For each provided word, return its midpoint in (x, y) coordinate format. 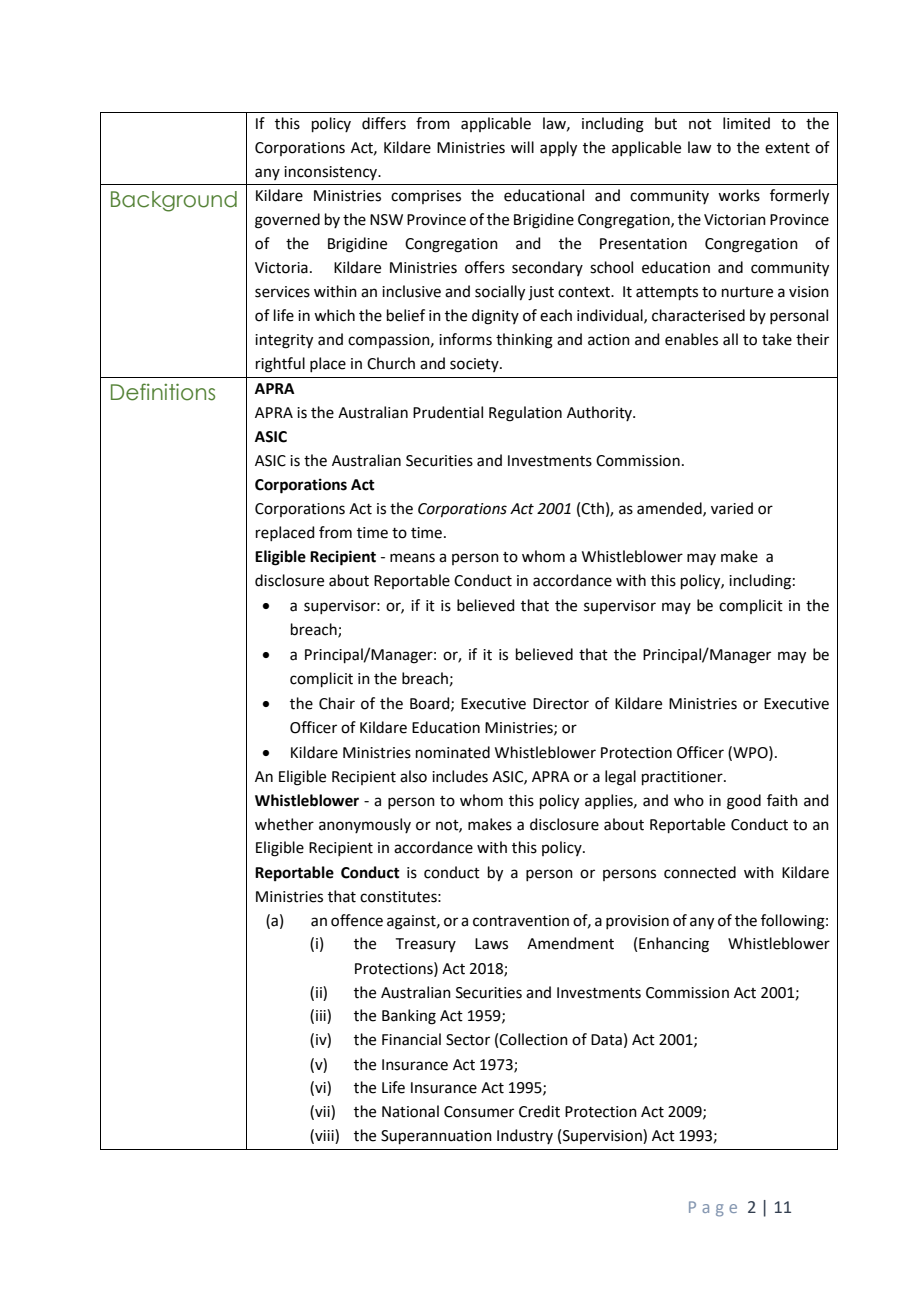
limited (746, 123)
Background (174, 201)
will (522, 147)
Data (606, 1040)
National (410, 1111)
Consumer (479, 1112)
